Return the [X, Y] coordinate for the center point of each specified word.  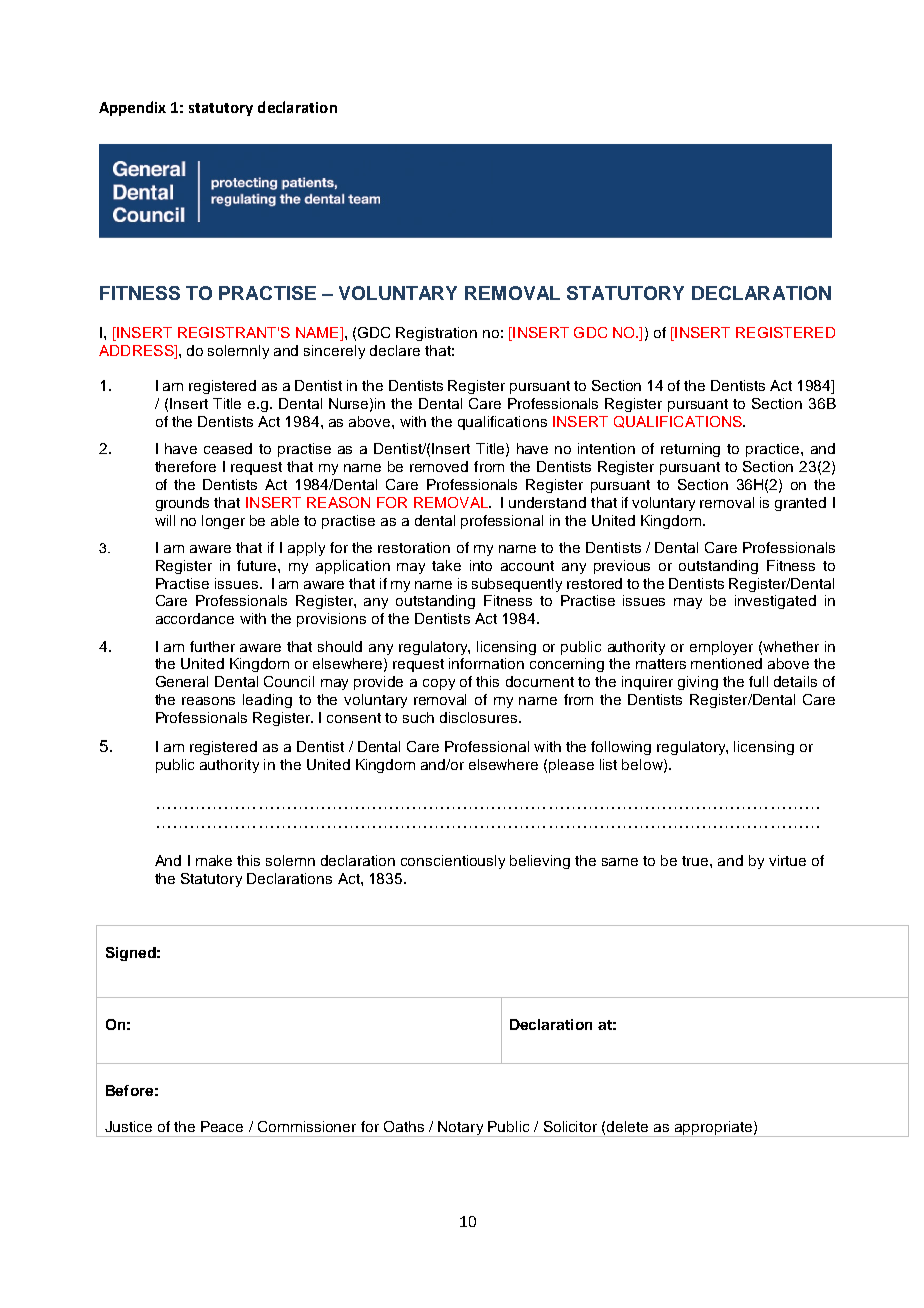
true [696, 861]
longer [223, 522]
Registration [436, 334]
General [182, 681]
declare [395, 350]
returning [690, 450]
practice [774, 450]
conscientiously [453, 862]
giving [698, 683]
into [481, 565]
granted [800, 504]
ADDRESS [137, 350]
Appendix [132, 108]
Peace [222, 1126]
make [214, 860]
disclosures [480, 717]
